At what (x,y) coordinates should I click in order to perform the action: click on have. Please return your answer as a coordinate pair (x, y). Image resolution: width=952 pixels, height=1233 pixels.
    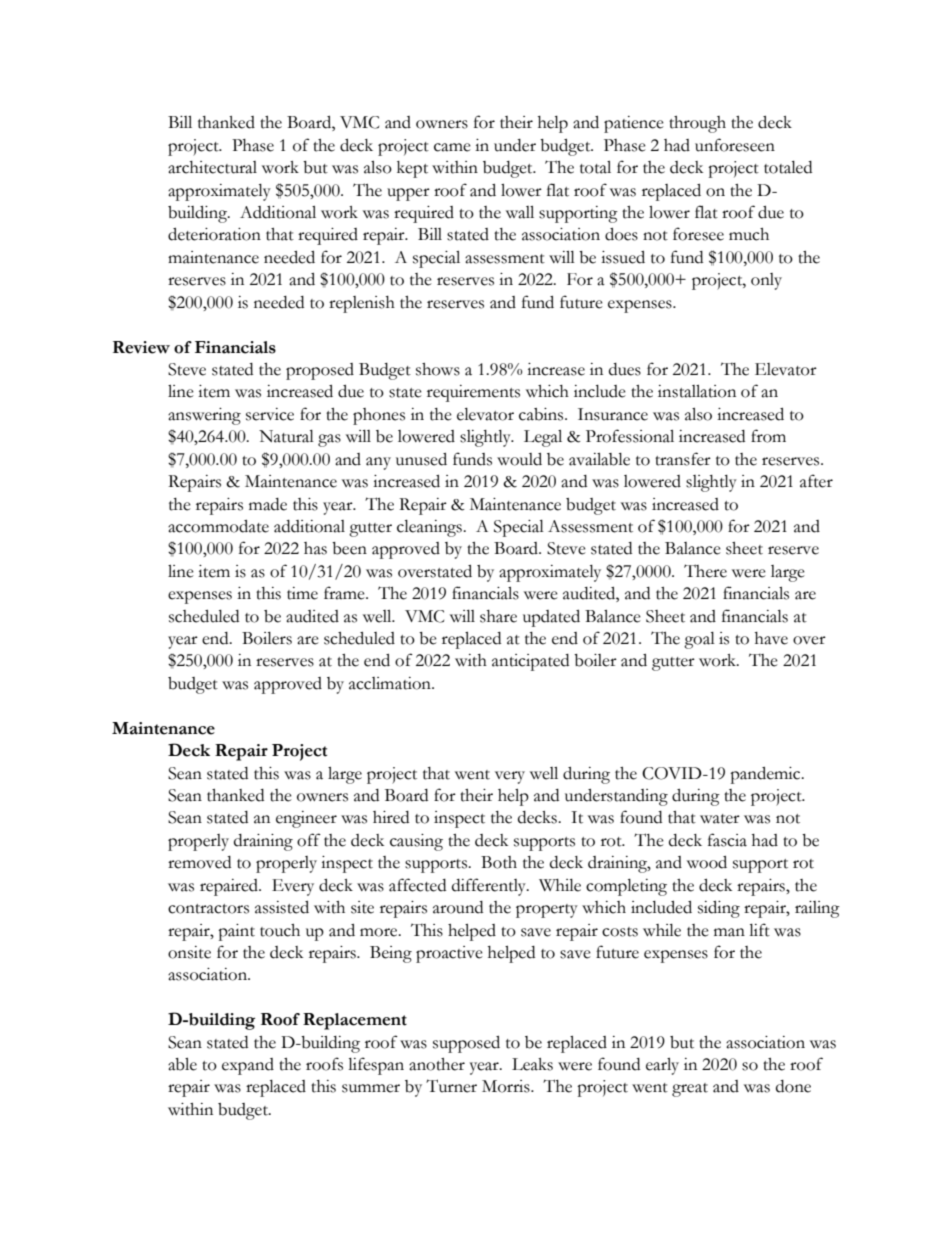
    Looking at the image, I should click on (771, 638).
